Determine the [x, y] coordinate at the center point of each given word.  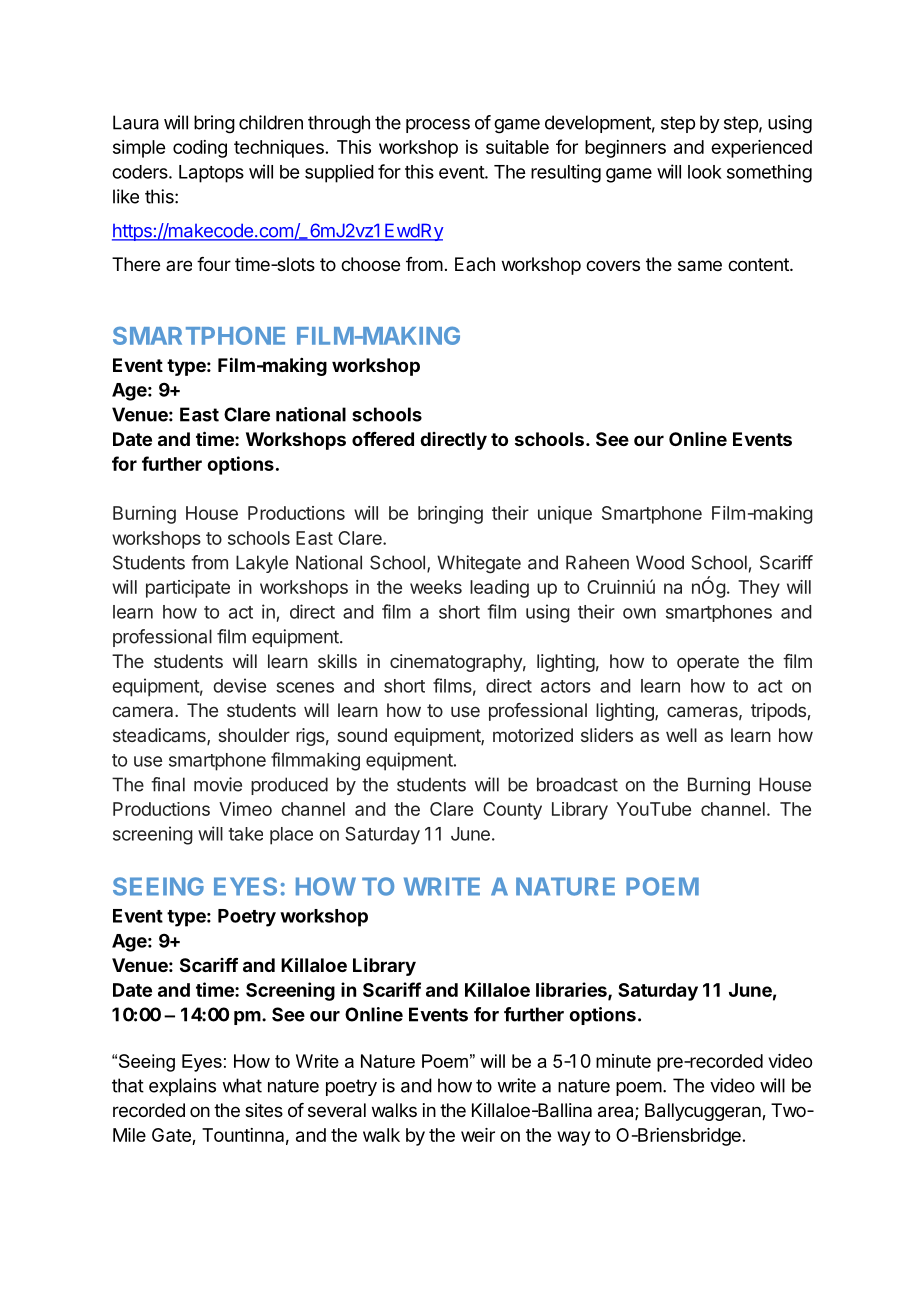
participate [188, 589]
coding [200, 149]
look [705, 172]
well [681, 735]
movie [218, 784]
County [512, 811]
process [438, 126]
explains [182, 1087]
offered [383, 439]
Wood [660, 562]
